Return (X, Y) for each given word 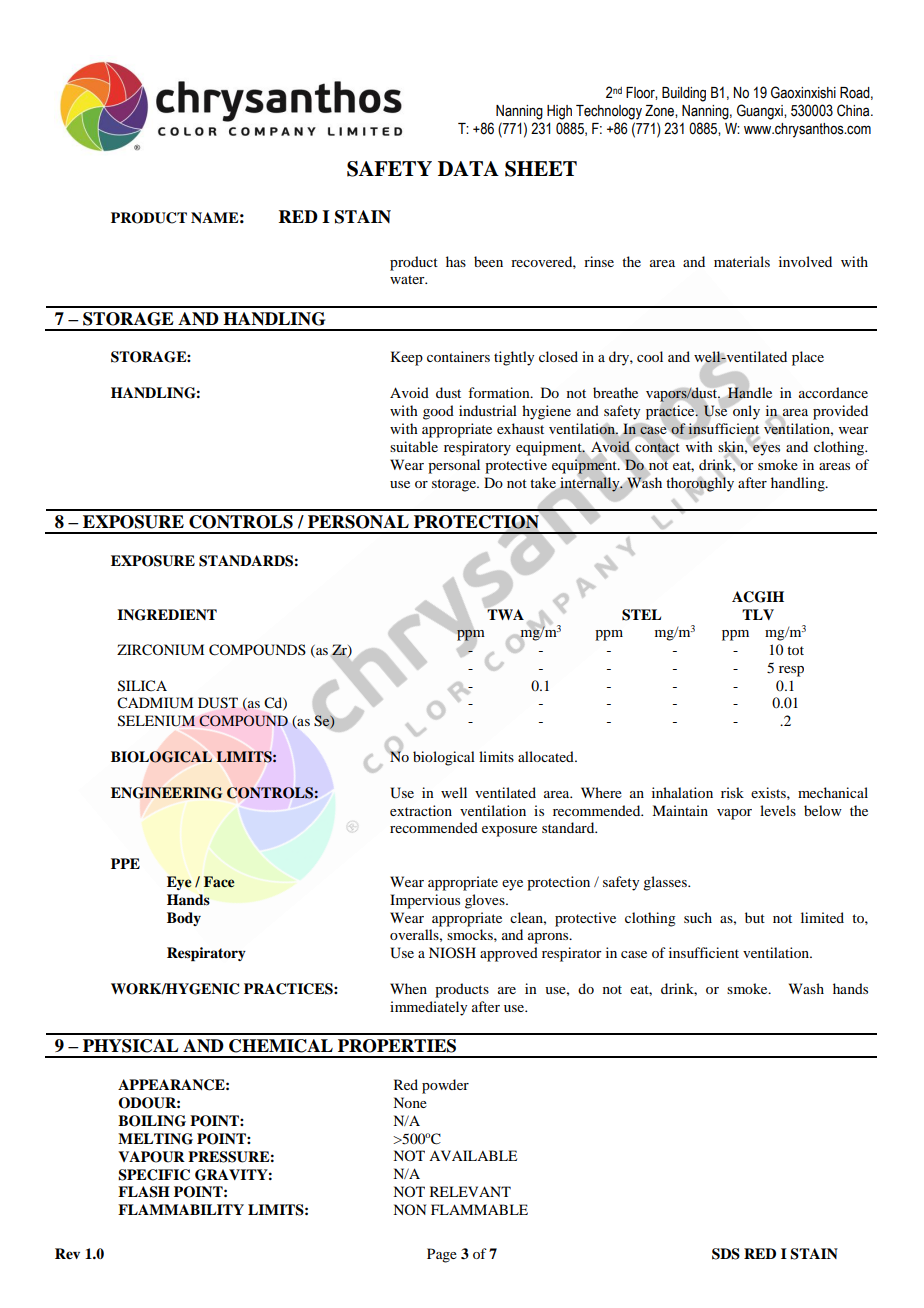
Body (184, 919)
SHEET (541, 169)
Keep (407, 358)
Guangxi (761, 112)
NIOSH (452, 953)
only (745, 411)
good (438, 412)
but (755, 917)
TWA (505, 613)
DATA (468, 168)
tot (795, 650)
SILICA (142, 686)
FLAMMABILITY (181, 1209)
